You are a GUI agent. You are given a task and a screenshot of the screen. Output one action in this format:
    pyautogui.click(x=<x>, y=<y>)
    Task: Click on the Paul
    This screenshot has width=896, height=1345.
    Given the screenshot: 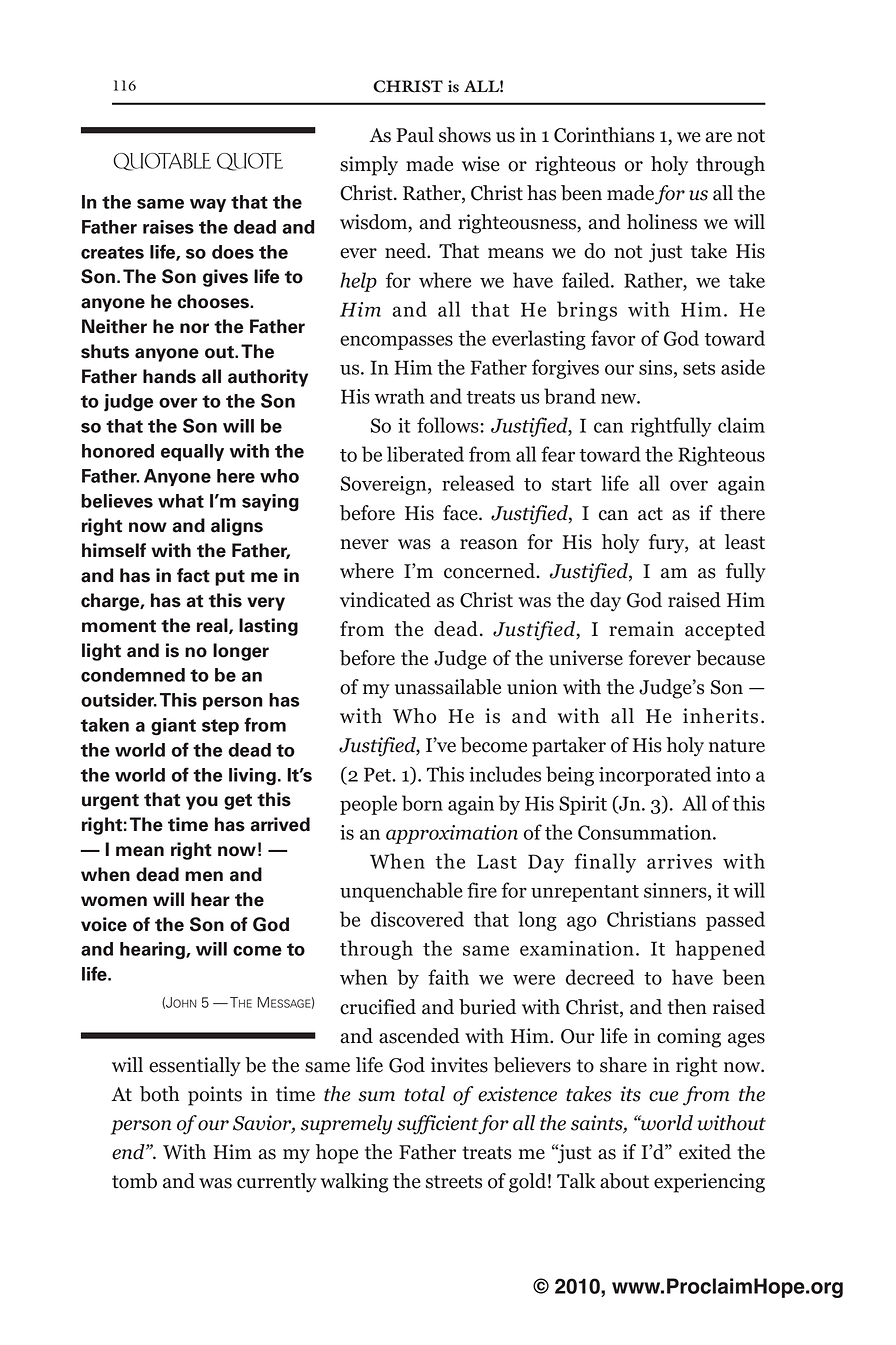 What is the action you would take?
    pyautogui.click(x=415, y=135)
